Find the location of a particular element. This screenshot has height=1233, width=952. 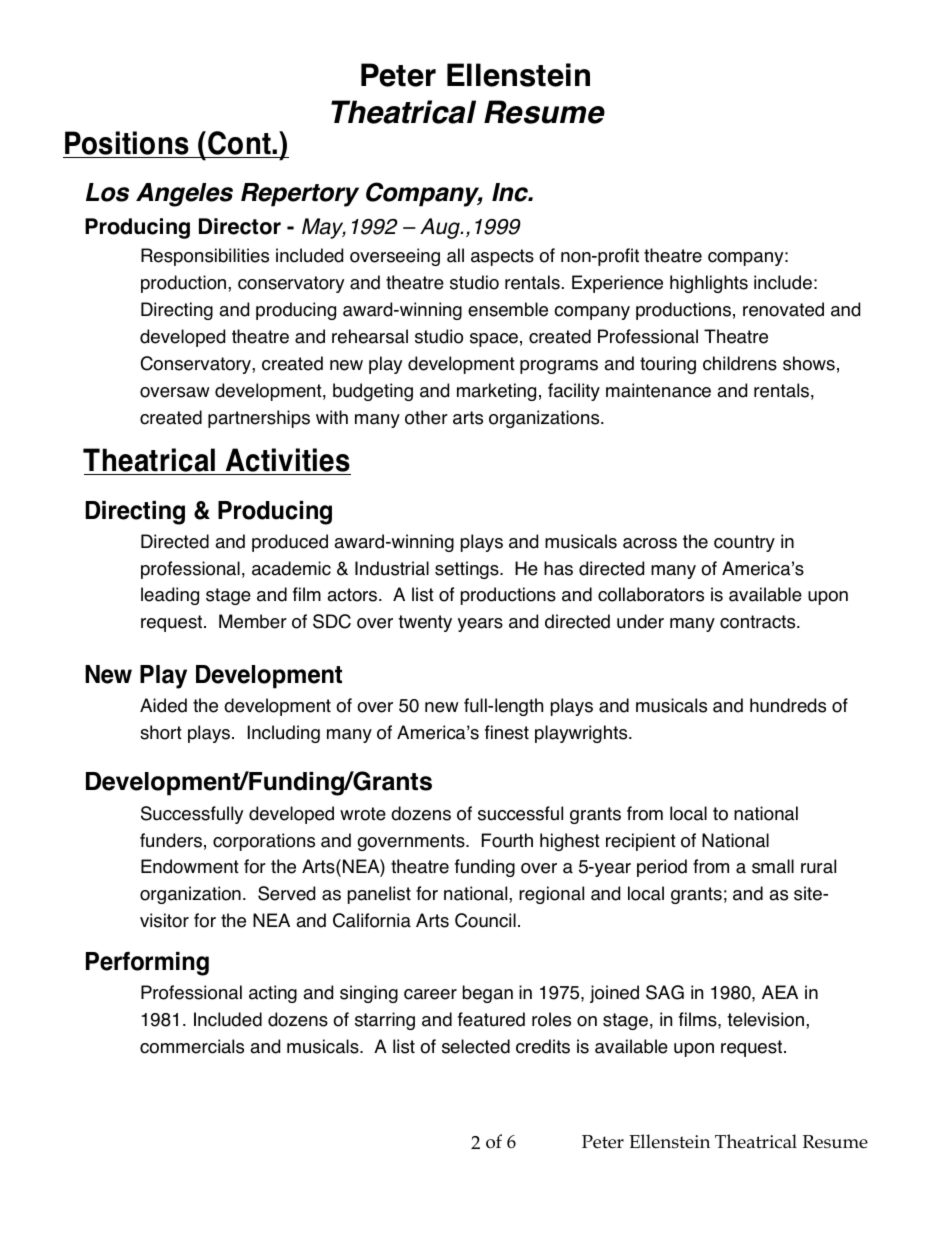

Angeles is located at coordinates (184, 195).
